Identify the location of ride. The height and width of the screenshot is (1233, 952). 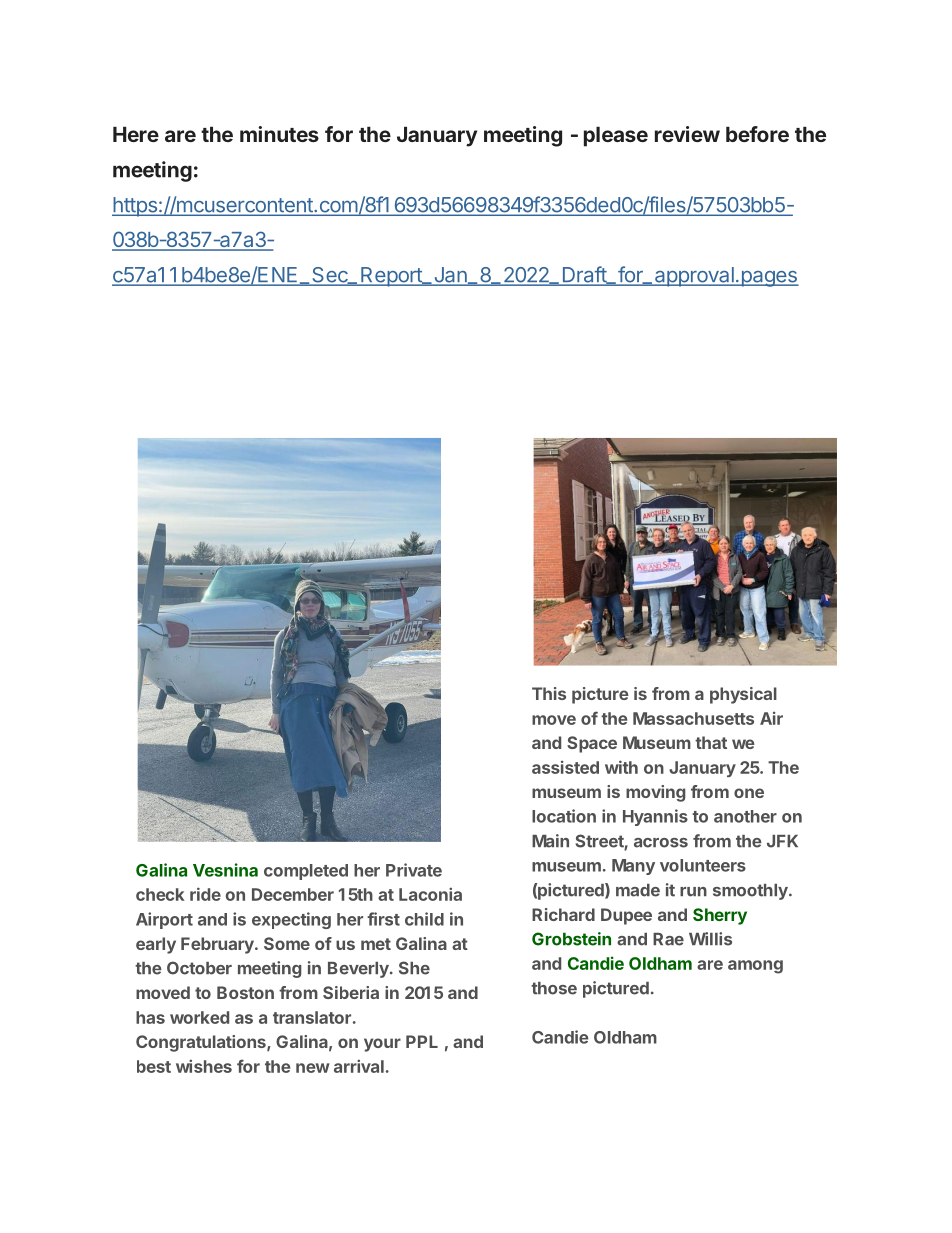
(205, 894).
